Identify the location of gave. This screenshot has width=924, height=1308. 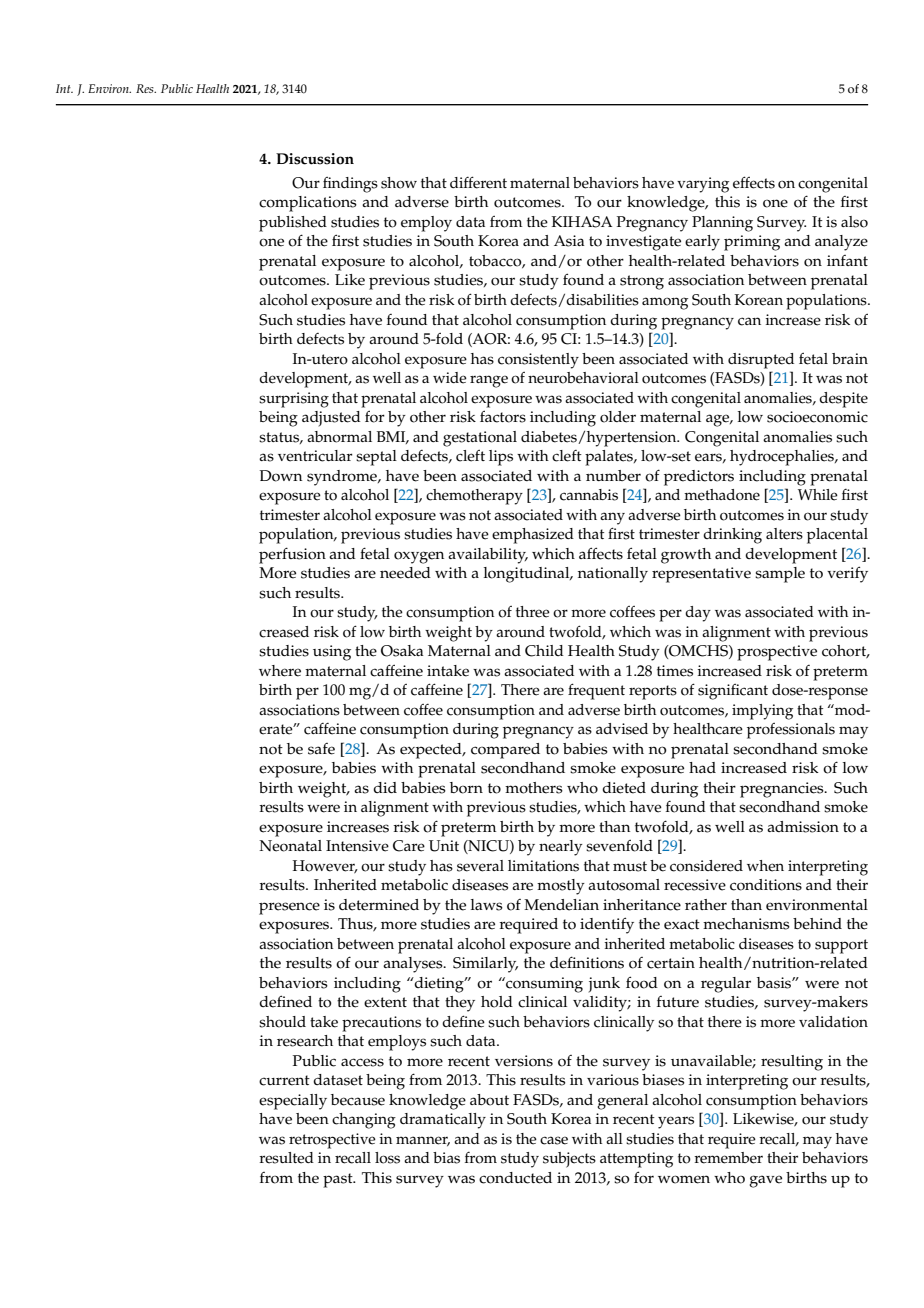
(765, 1181).
